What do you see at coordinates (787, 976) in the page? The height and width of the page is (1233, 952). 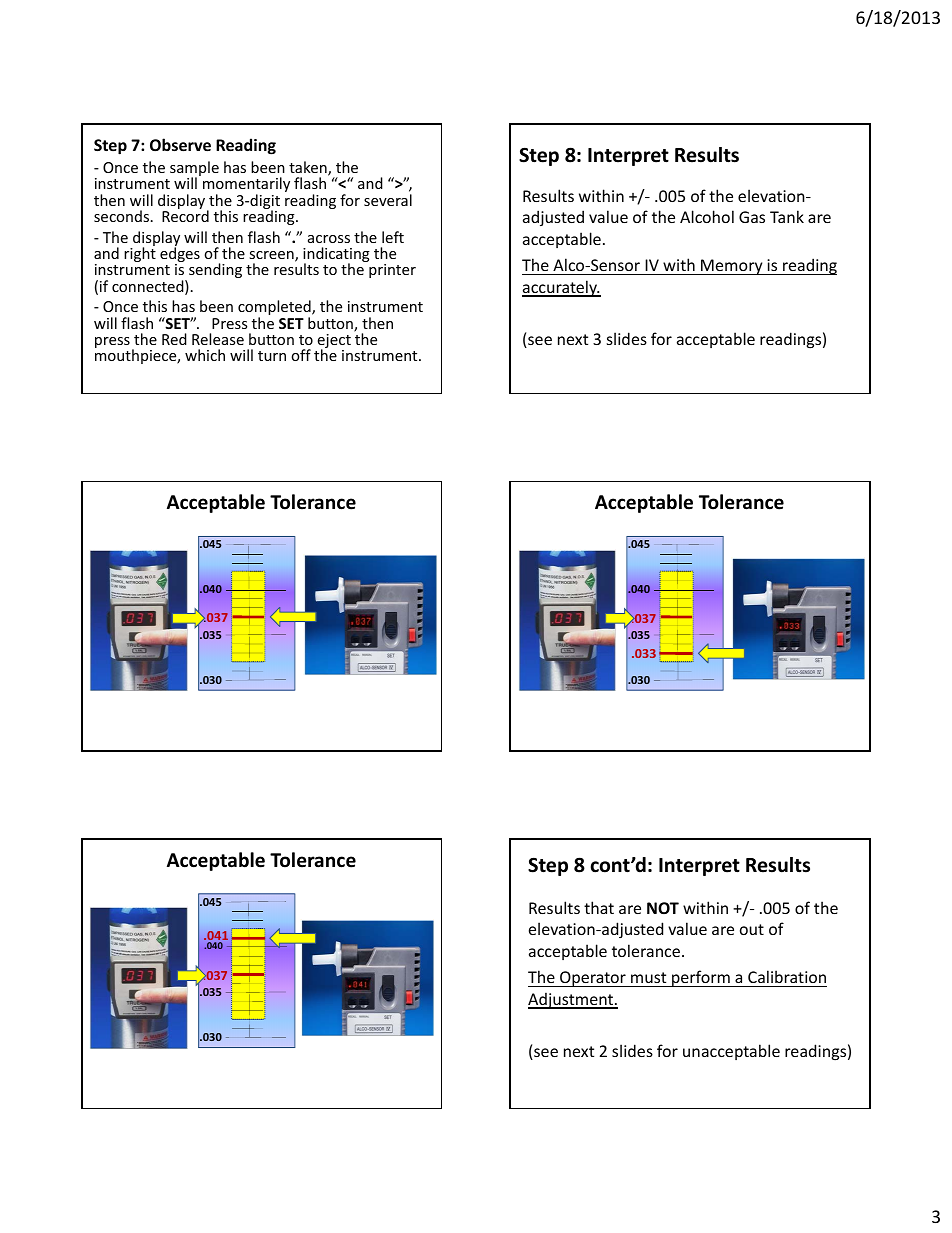 I see `Calibration` at bounding box center [787, 976].
